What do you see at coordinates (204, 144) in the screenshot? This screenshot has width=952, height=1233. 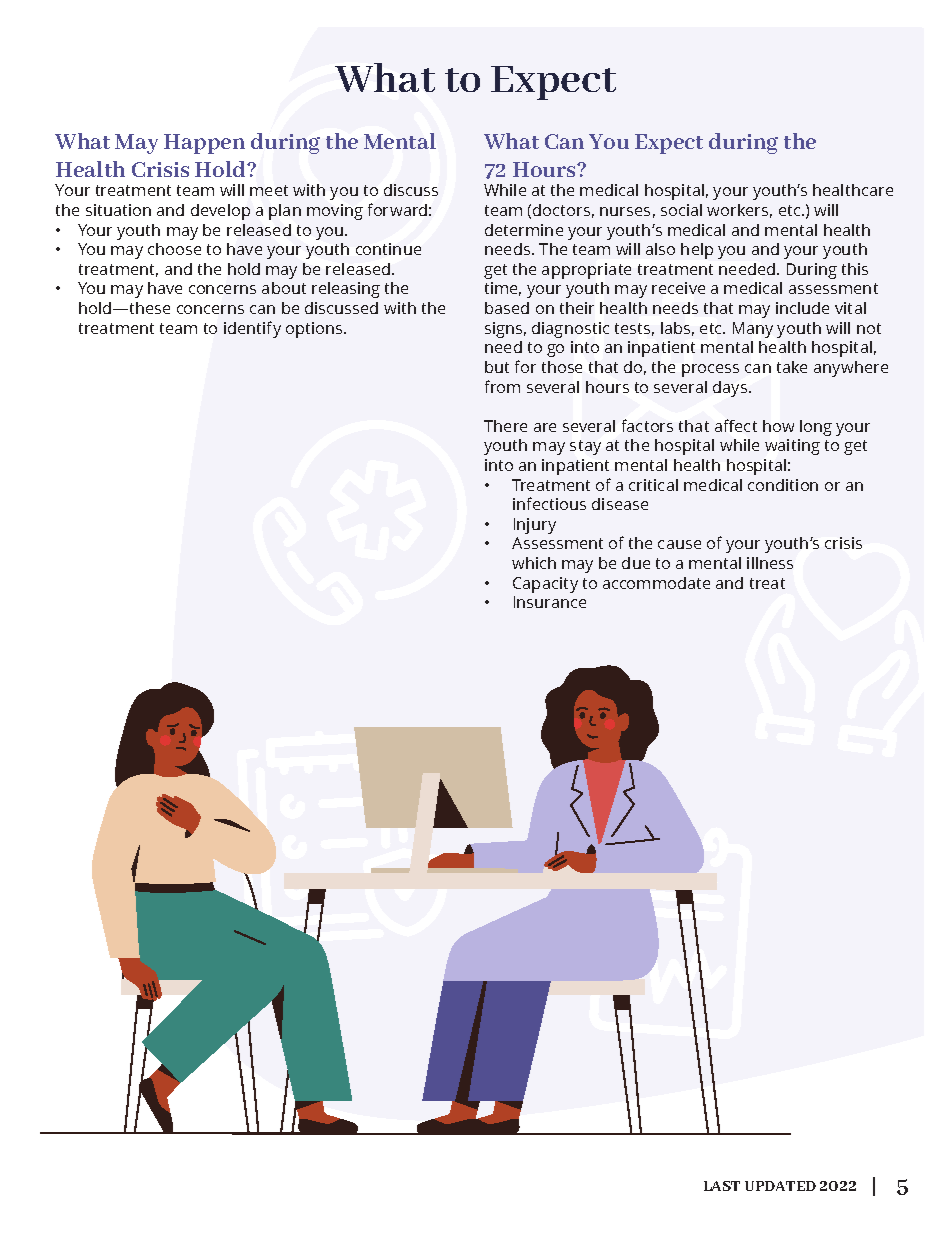 I see `Happen` at bounding box center [204, 144].
